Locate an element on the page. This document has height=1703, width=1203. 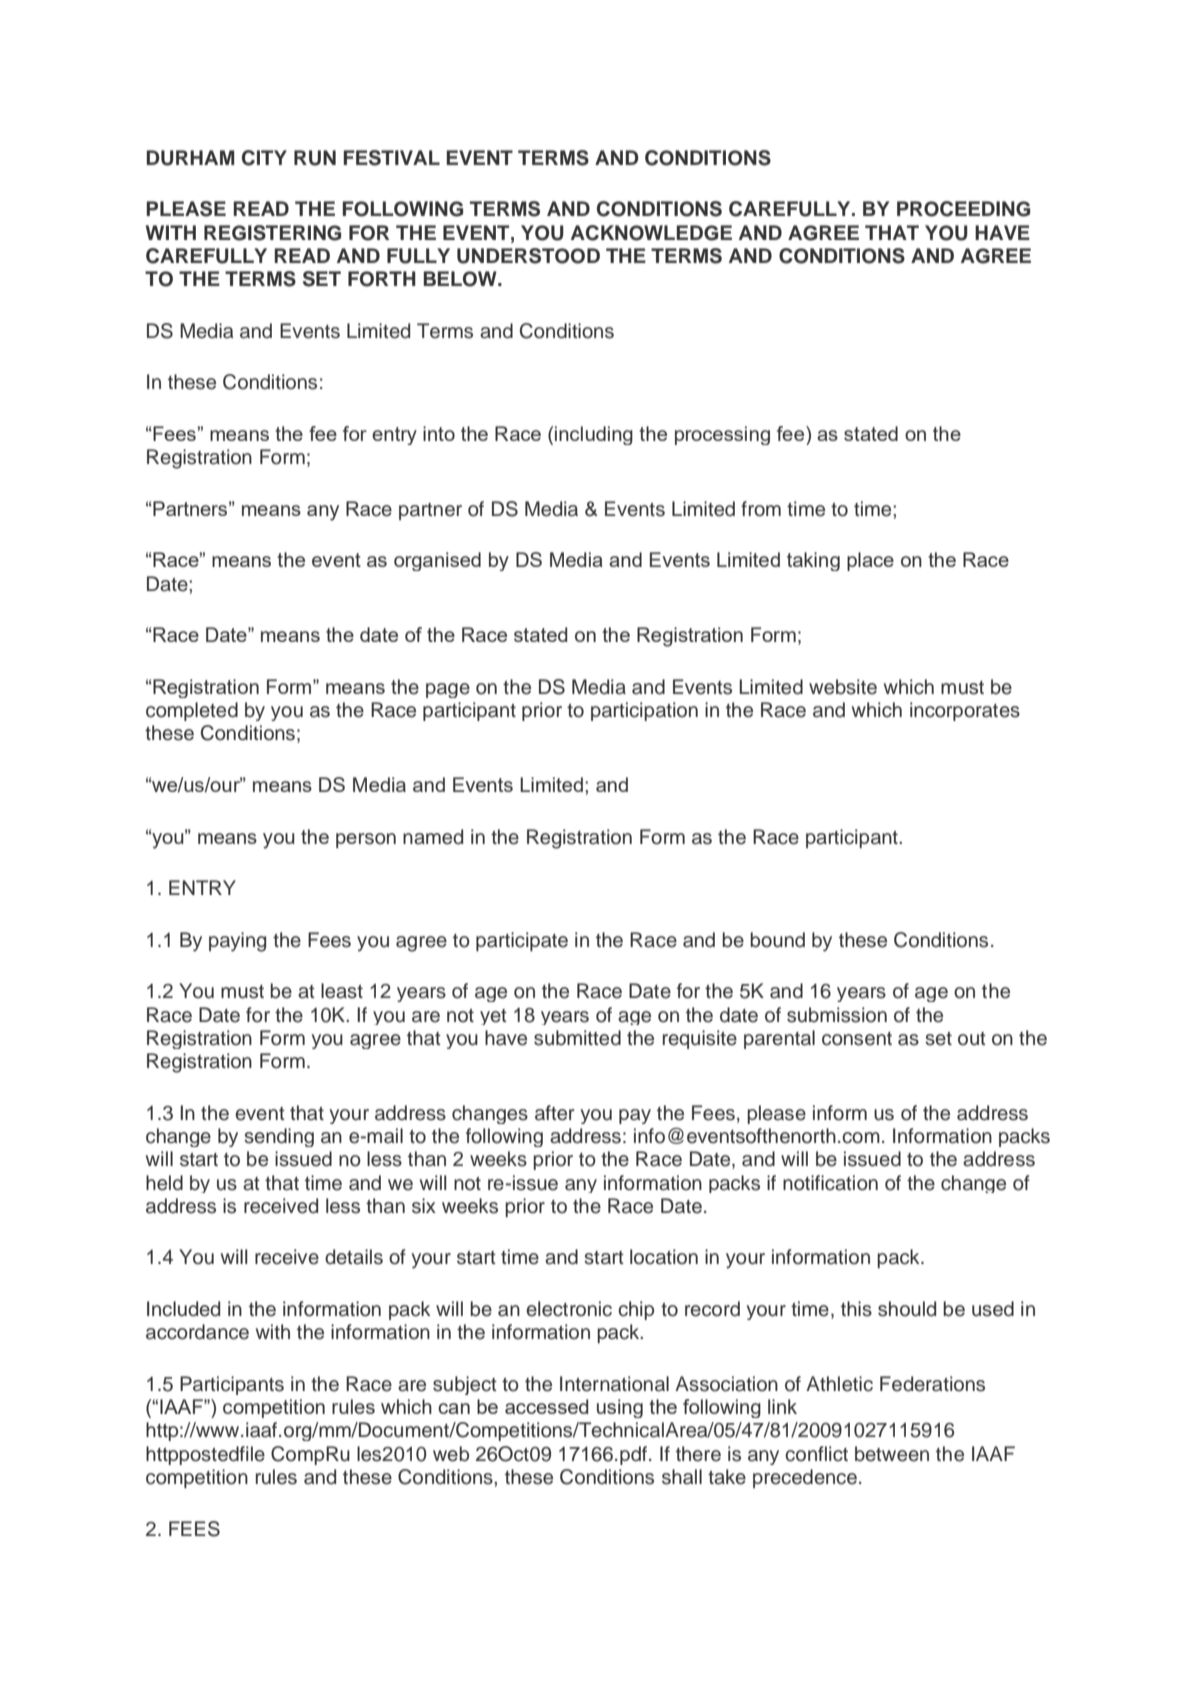
accordance is located at coordinates (197, 1332).
